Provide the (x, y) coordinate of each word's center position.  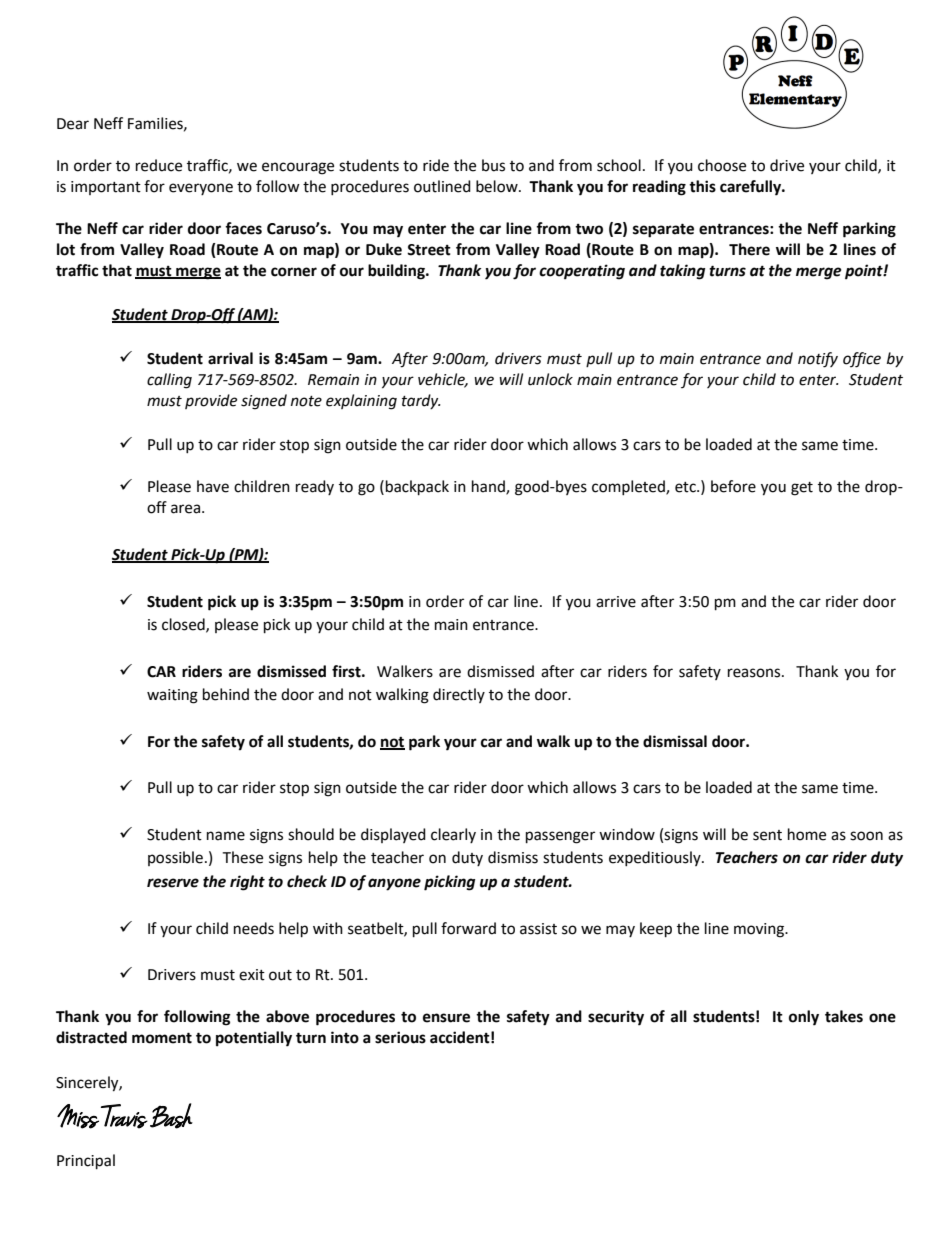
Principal (86, 1162)
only (804, 1018)
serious (400, 1037)
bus (493, 165)
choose (722, 165)
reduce (159, 165)
